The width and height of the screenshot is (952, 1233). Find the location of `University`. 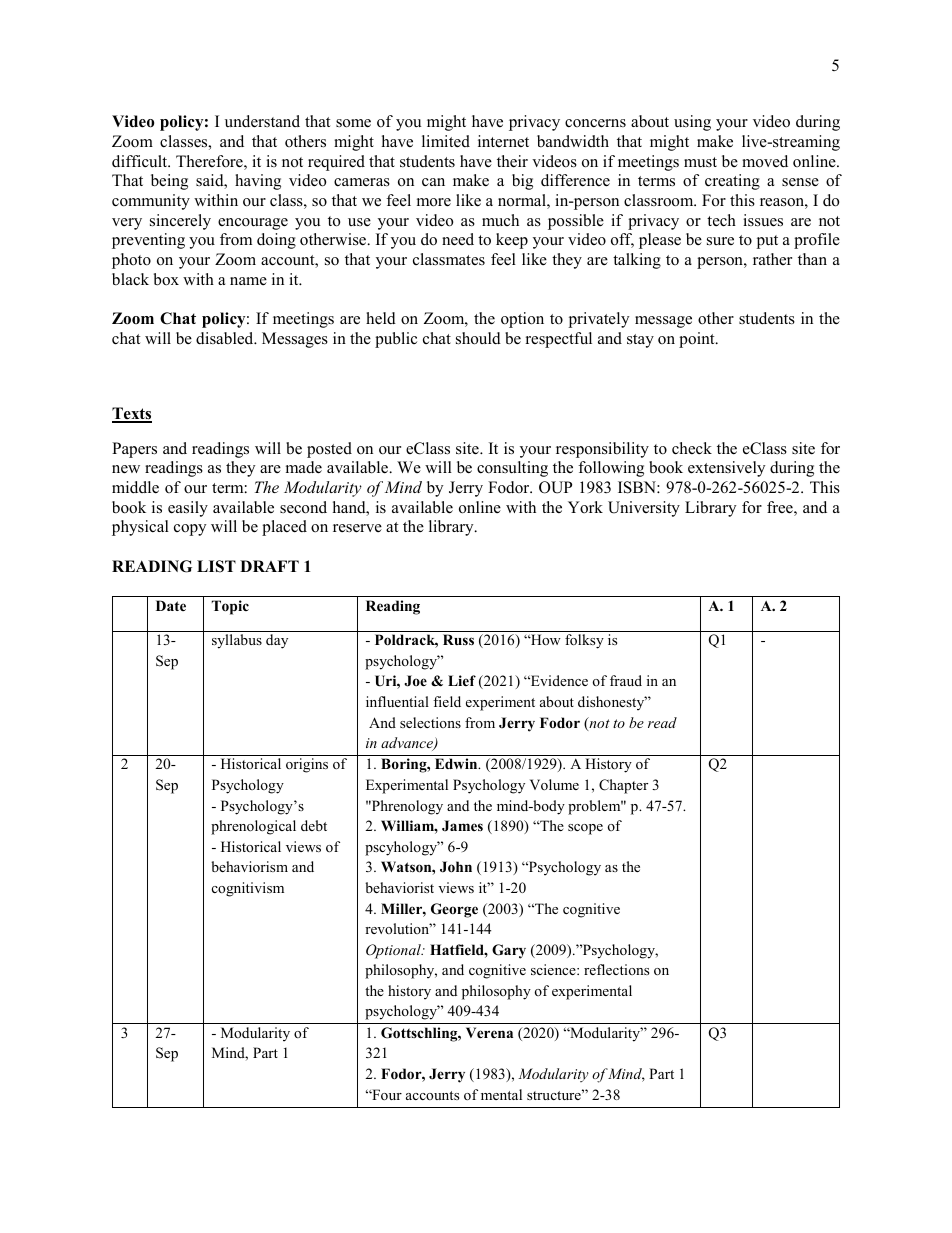

University is located at coordinates (644, 509).
